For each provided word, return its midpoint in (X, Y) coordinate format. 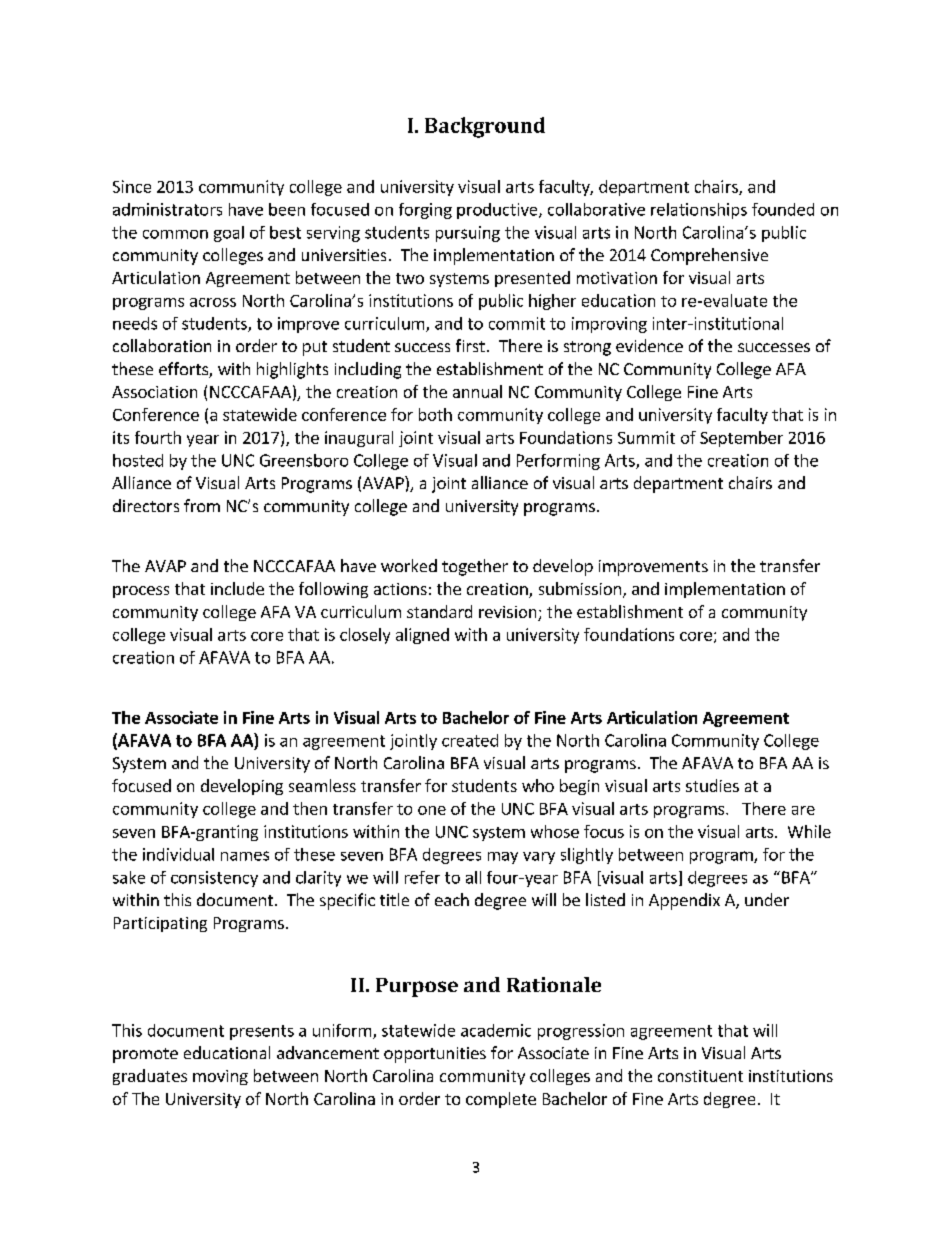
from (202, 505)
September (741, 439)
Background (485, 127)
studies (712, 785)
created (470, 740)
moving (220, 1077)
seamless (322, 785)
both (435, 414)
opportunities (435, 1055)
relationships (699, 211)
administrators (167, 209)
